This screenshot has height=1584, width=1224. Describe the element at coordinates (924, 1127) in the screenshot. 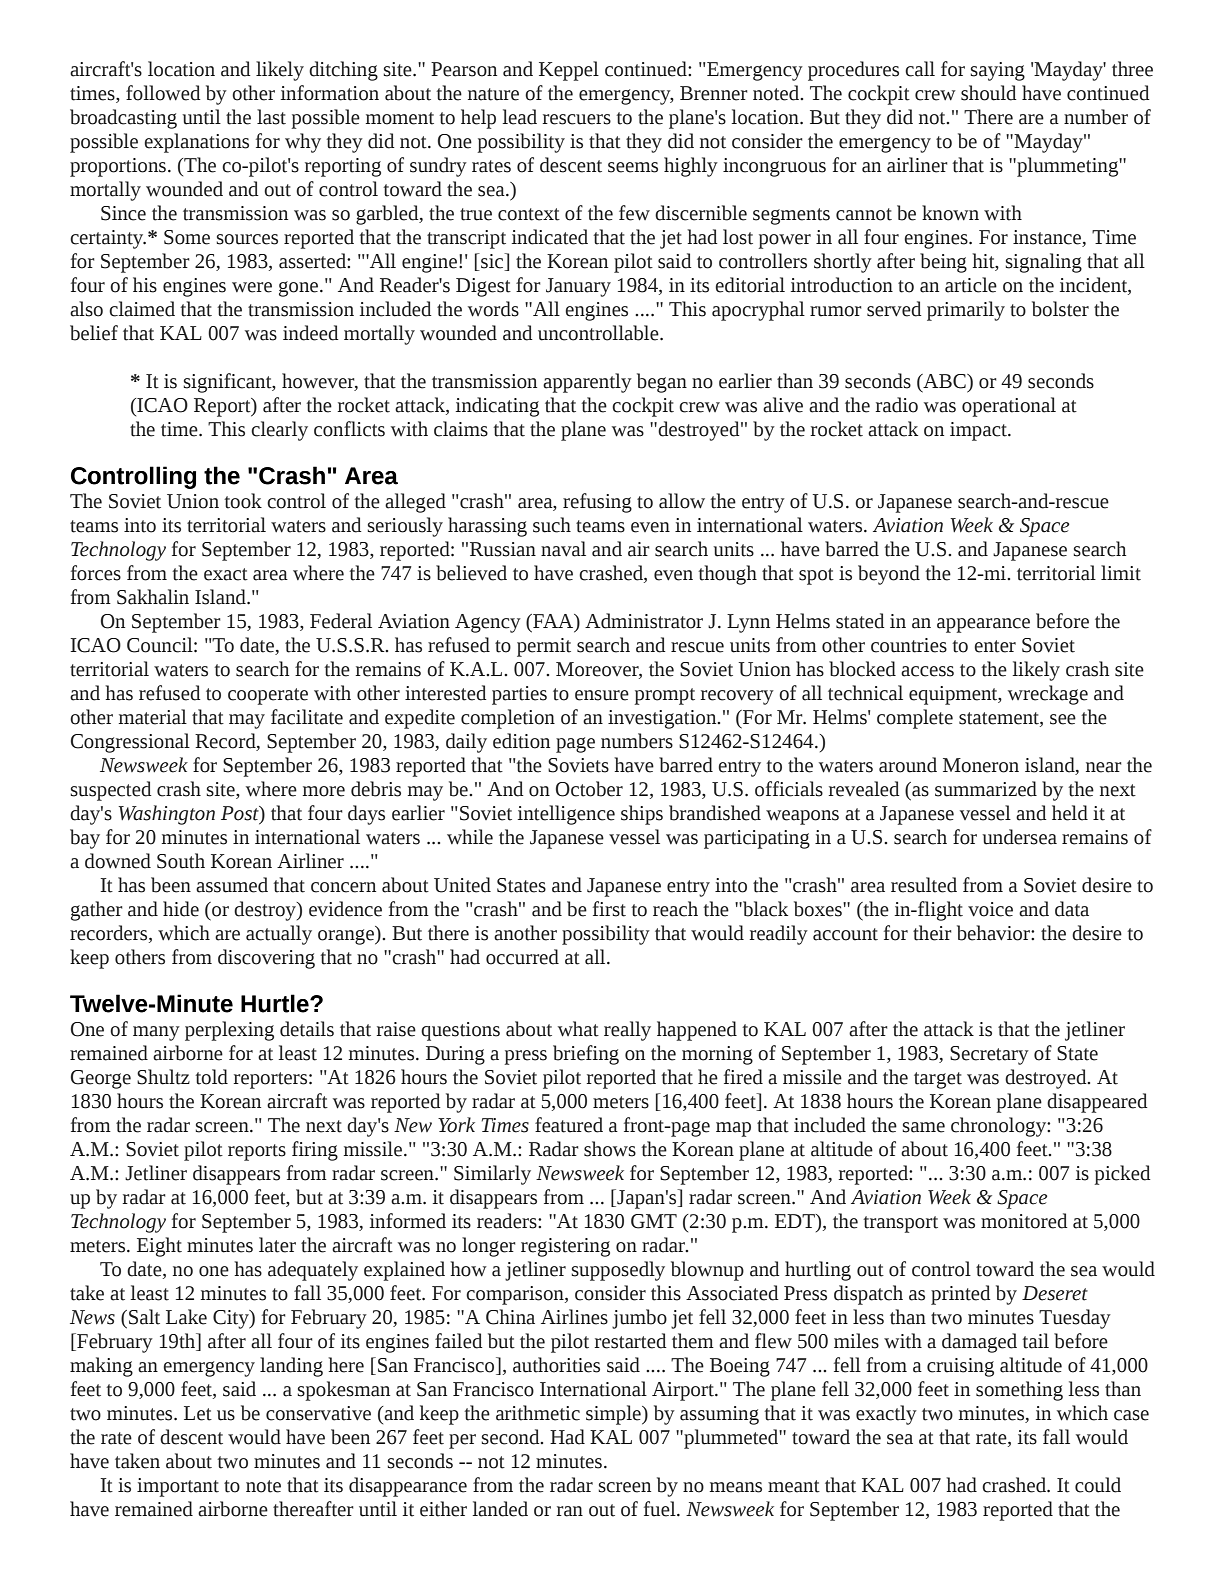

I see `same` at that location.
